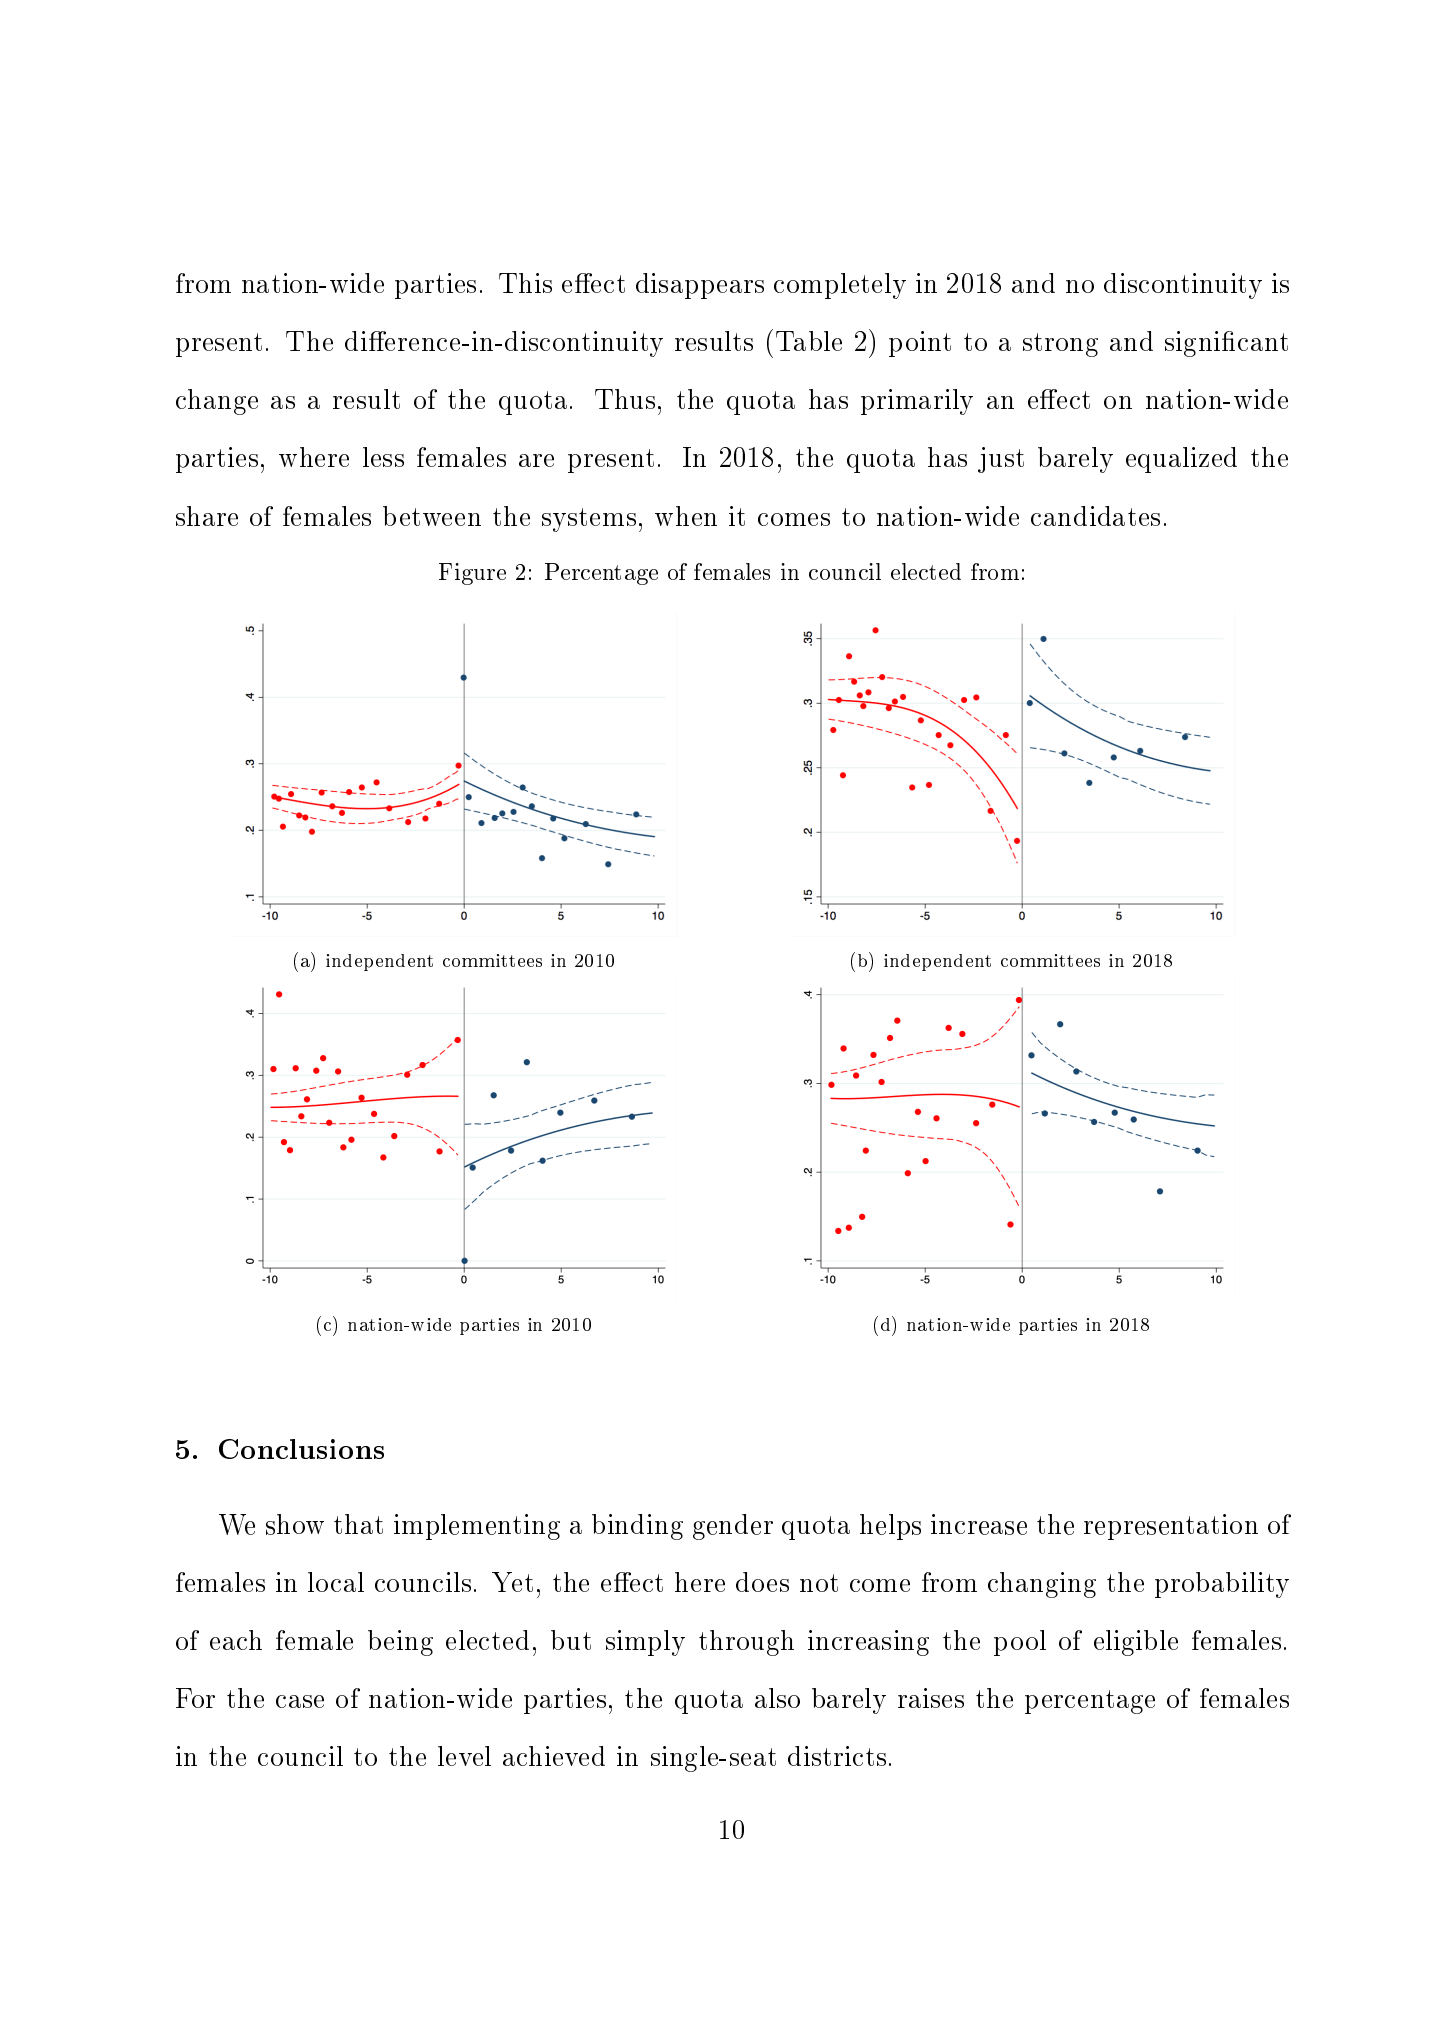 The image size is (1446, 2044). What do you see at coordinates (733, 1527) in the screenshot?
I see `gender` at bounding box center [733, 1527].
